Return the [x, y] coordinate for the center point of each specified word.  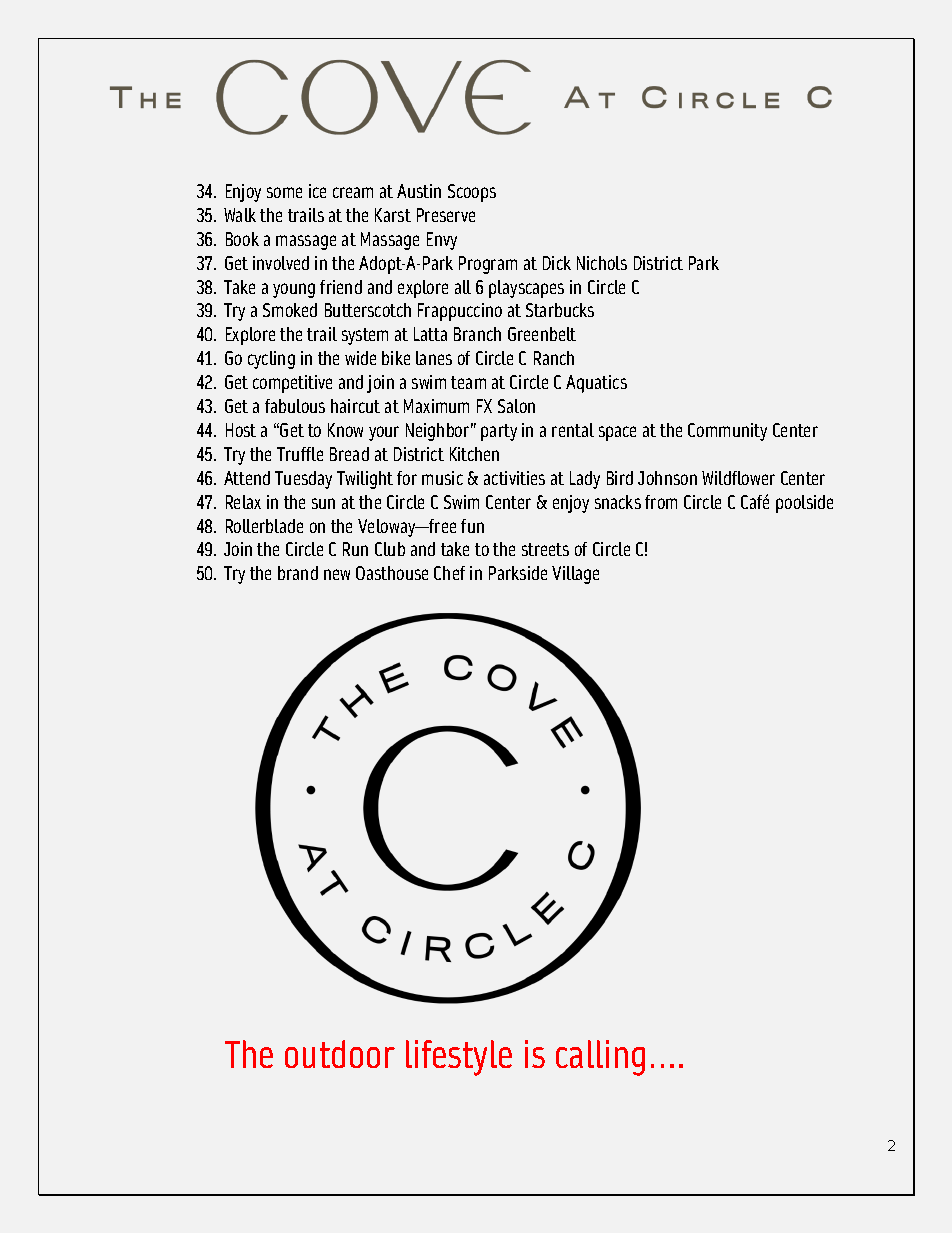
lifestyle [459, 1058]
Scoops [472, 193]
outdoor [340, 1054]
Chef [449, 573]
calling [600, 1058]
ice [317, 191]
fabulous [295, 406]
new [337, 574]
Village [575, 575]
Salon [516, 406]
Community [727, 432]
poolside [804, 504]
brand [298, 573]
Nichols [602, 263]
